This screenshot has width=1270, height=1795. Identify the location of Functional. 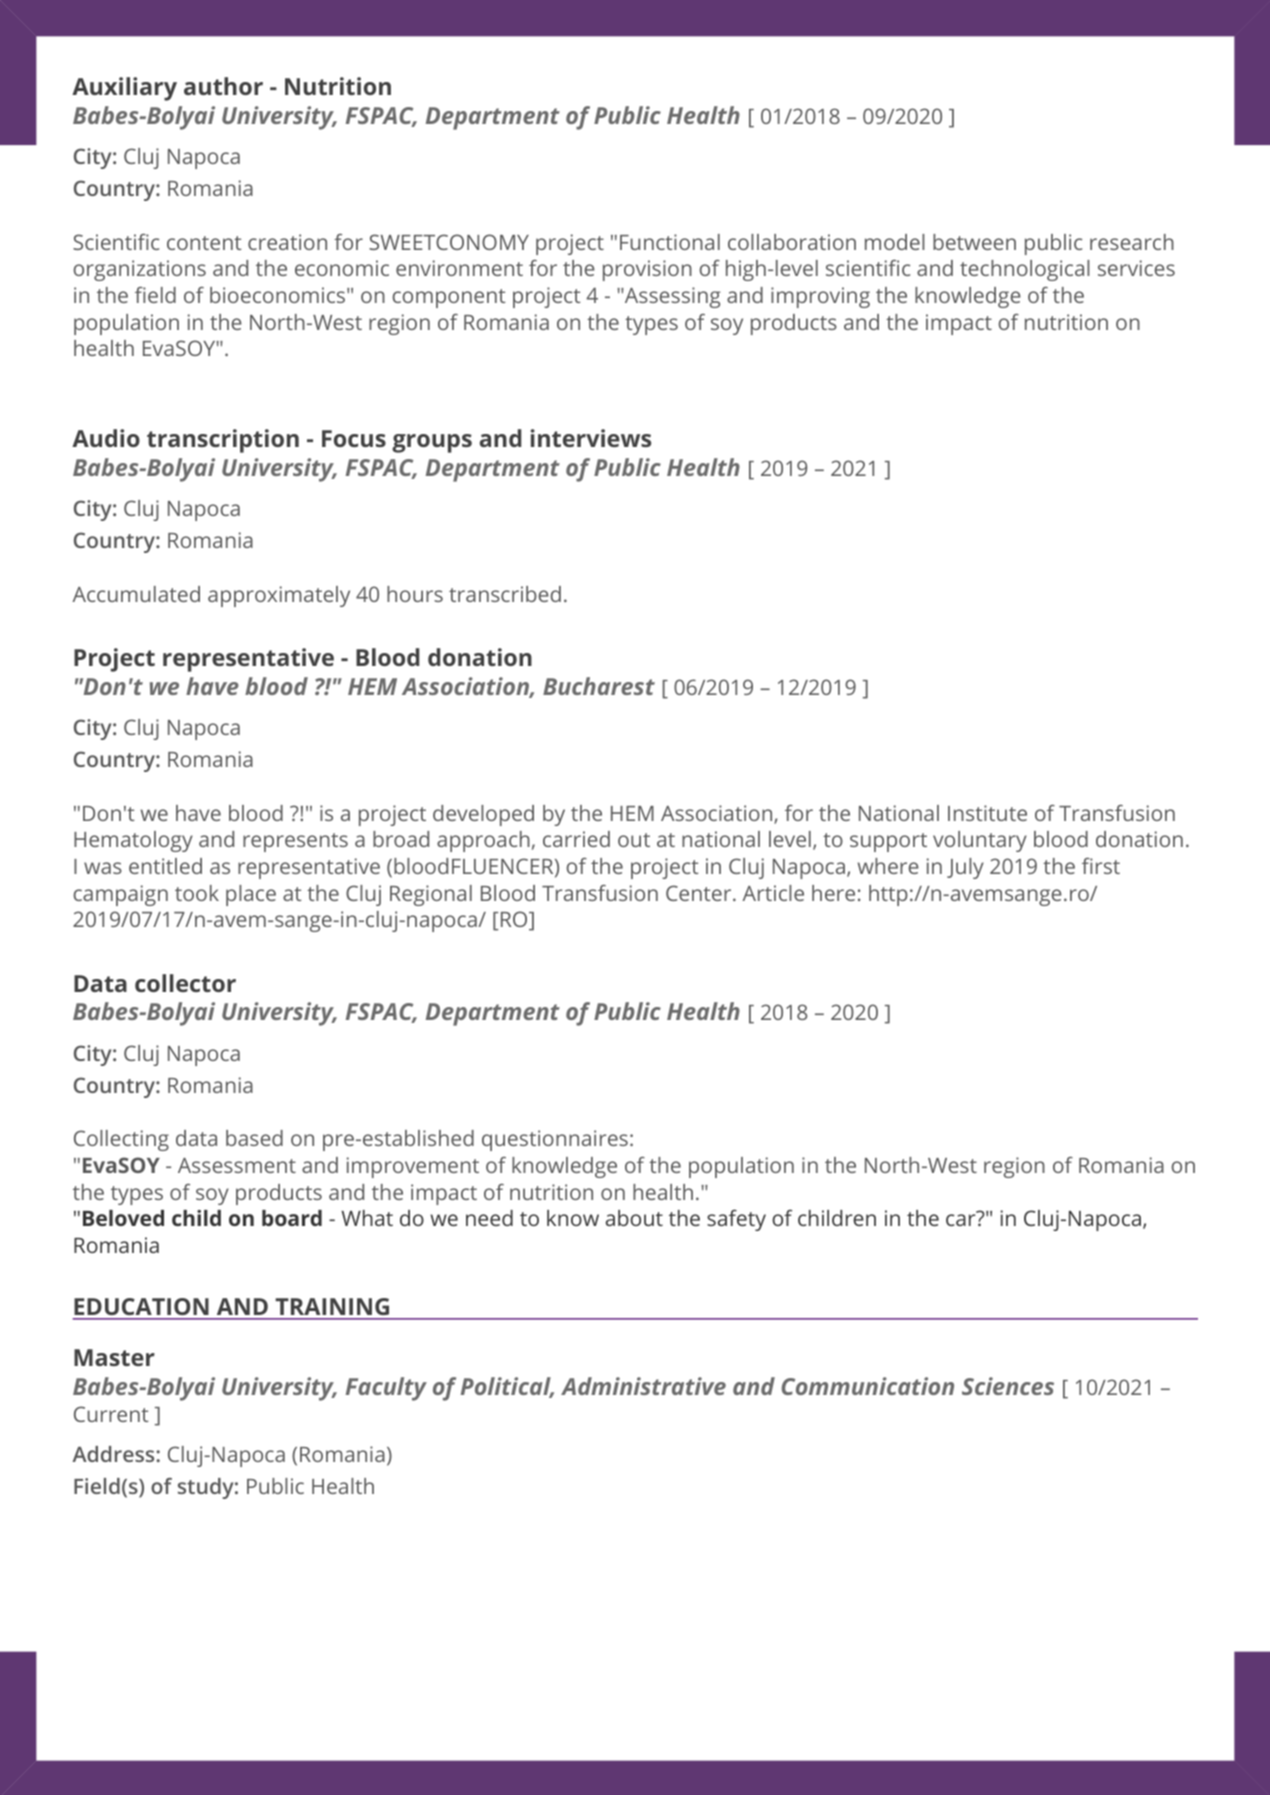
(670, 242).
